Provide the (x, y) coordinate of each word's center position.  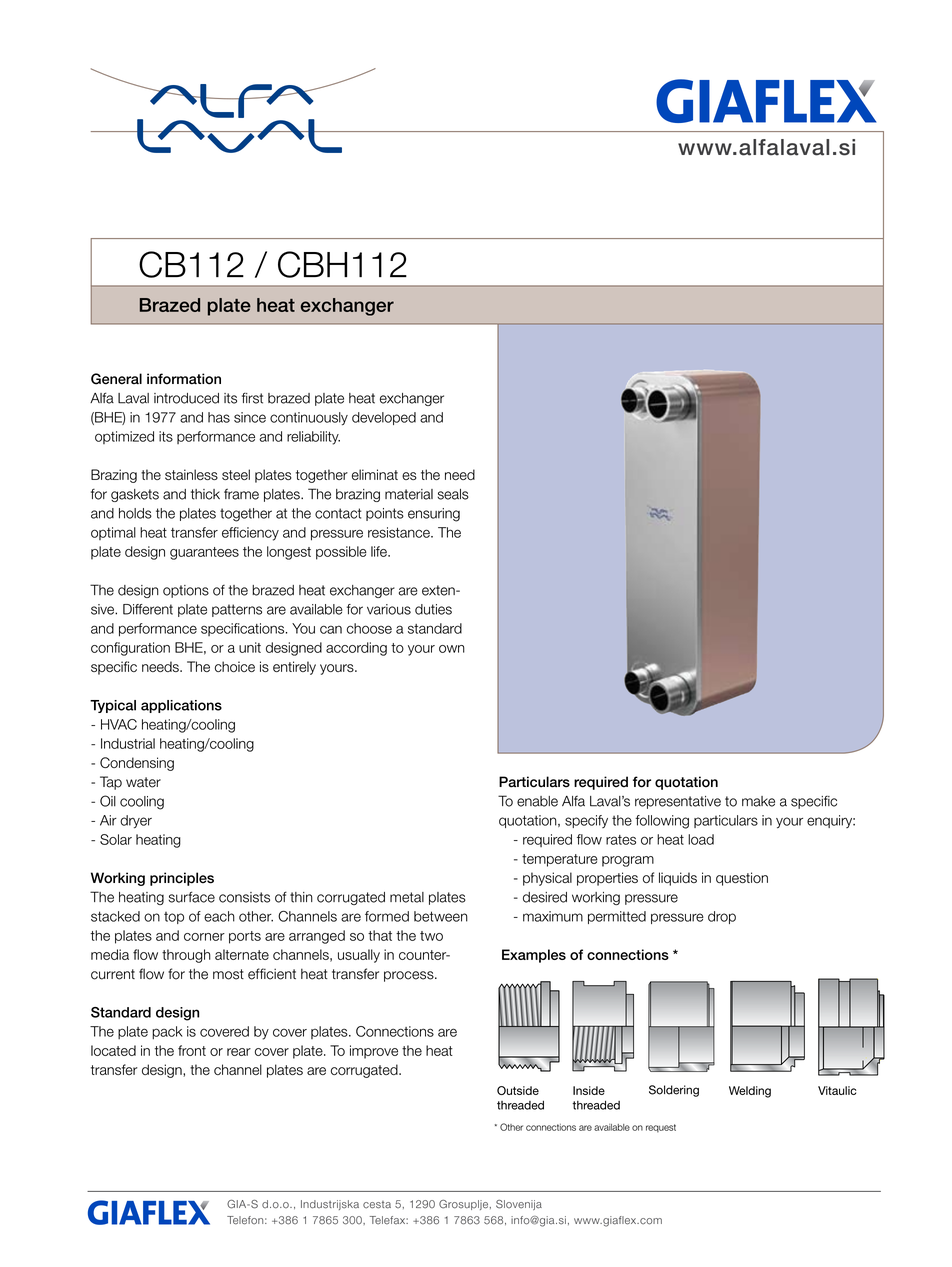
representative (678, 802)
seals (453, 494)
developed (384, 418)
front (192, 1050)
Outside (518, 1090)
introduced (186, 398)
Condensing (137, 764)
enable (537, 801)
